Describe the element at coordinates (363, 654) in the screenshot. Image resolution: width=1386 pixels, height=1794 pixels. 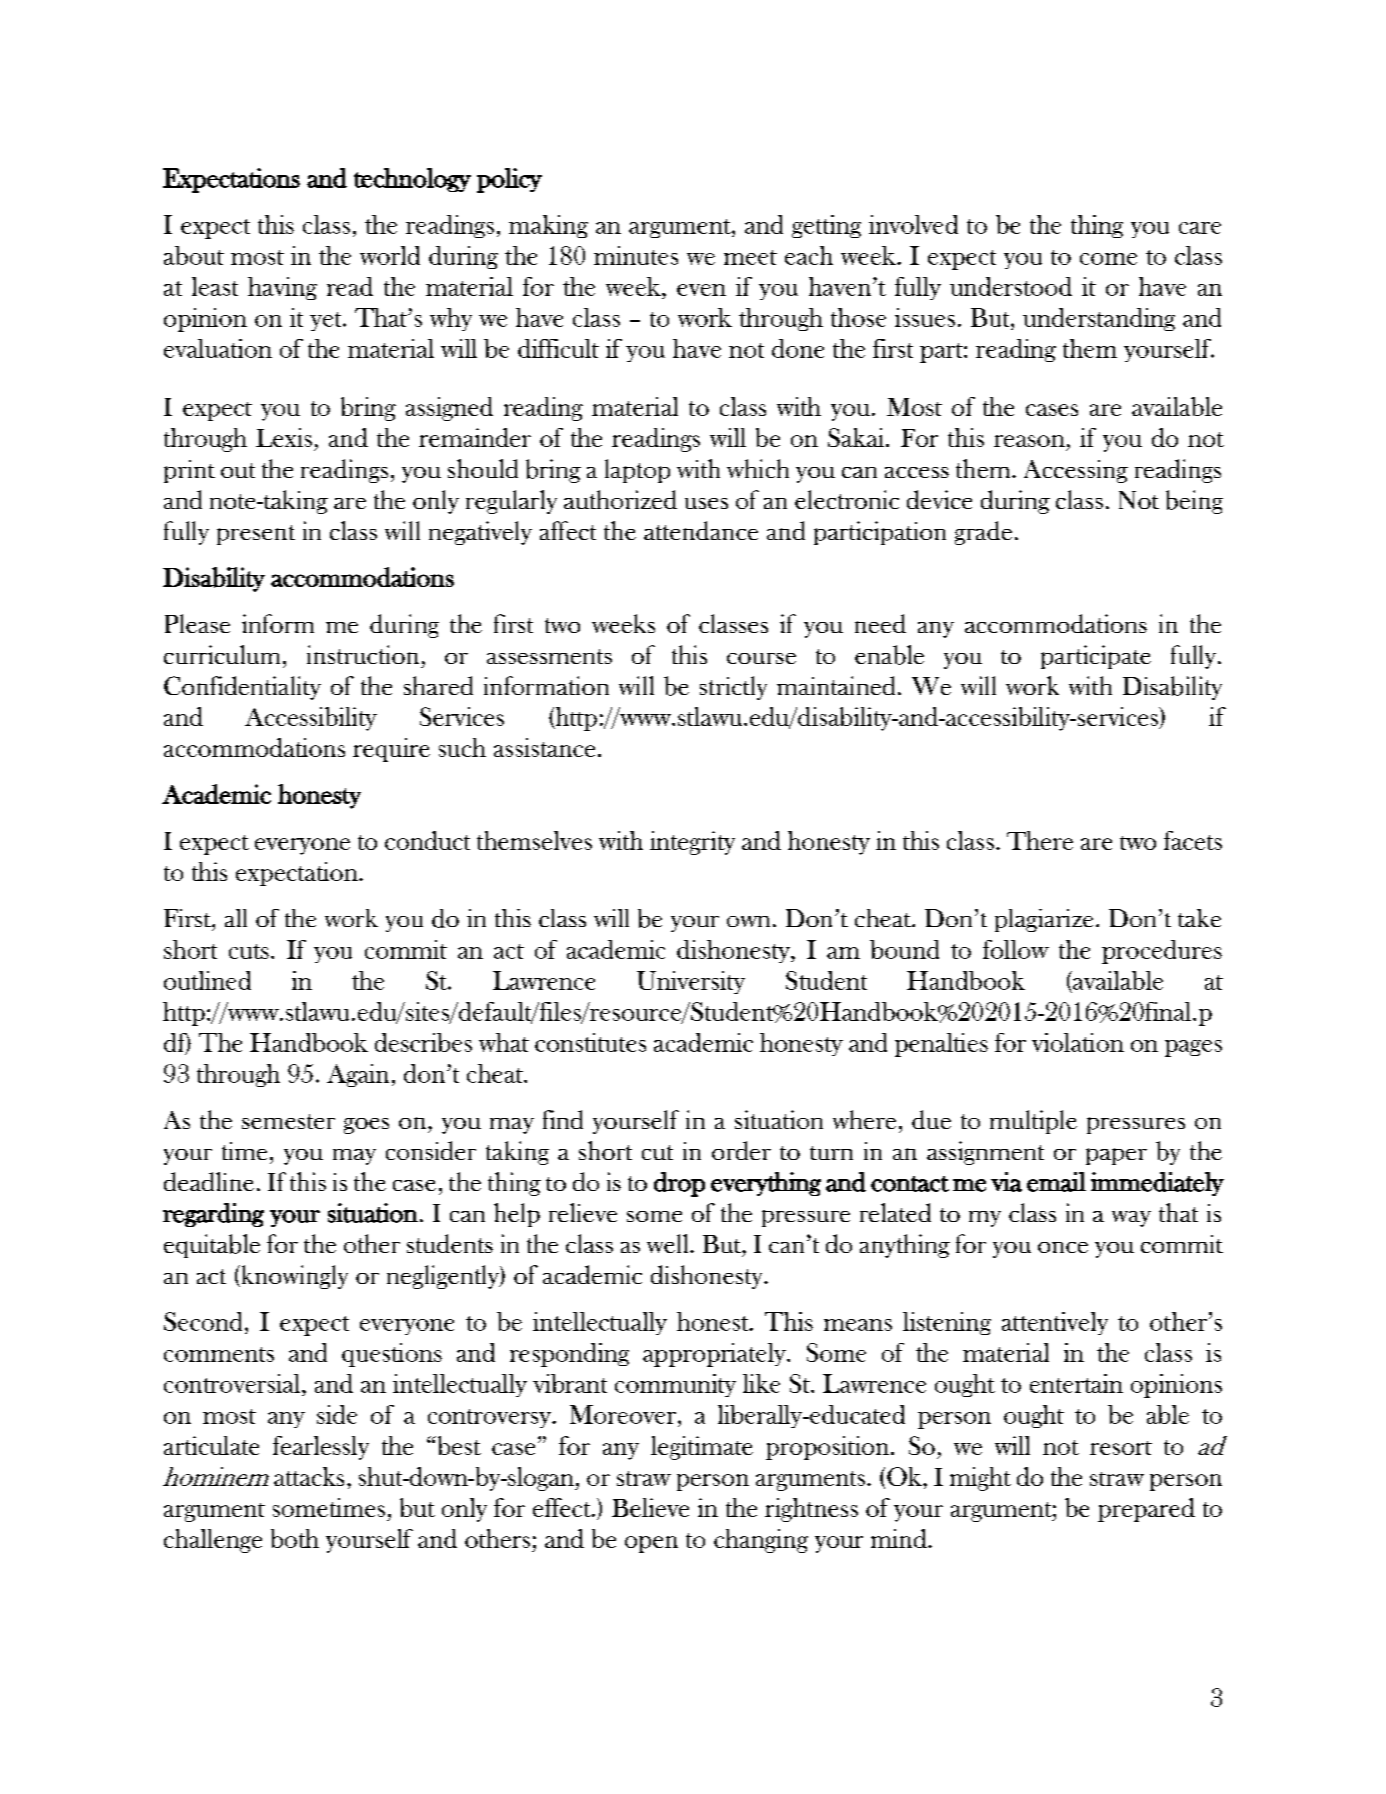
I see `instruction` at that location.
